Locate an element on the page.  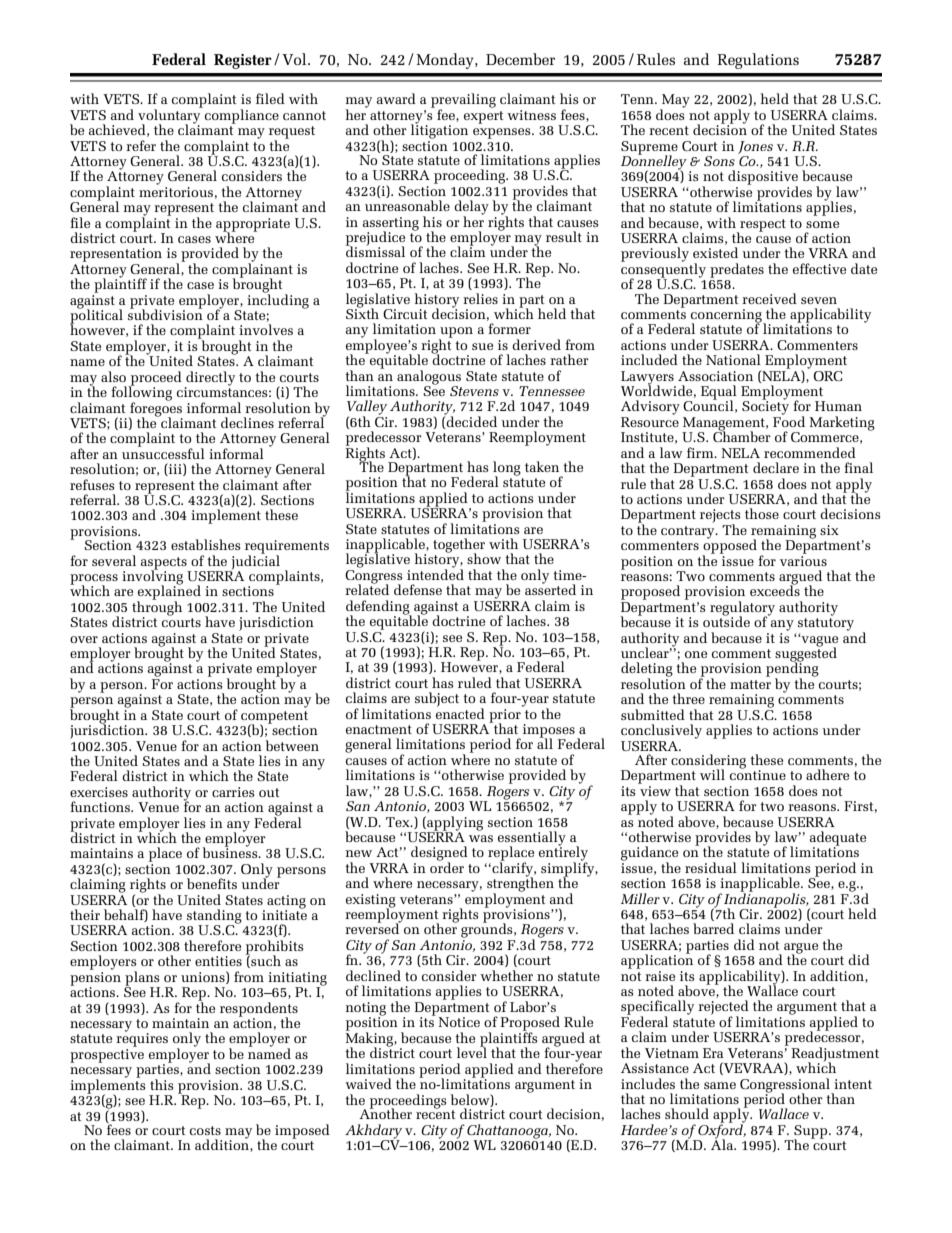
subdivision is located at coordinates (165, 313).
